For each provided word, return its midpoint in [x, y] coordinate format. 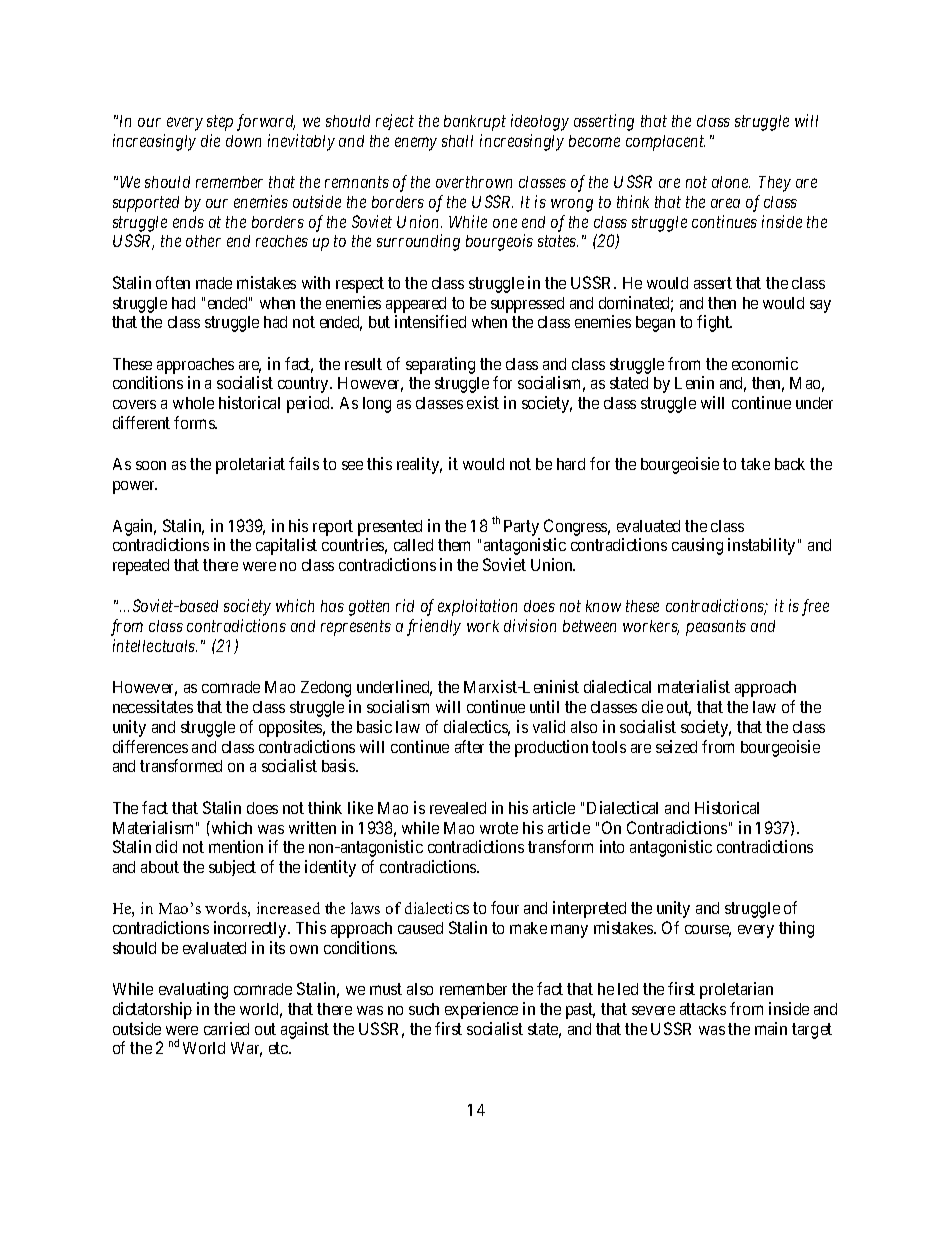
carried [226, 1028]
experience [481, 1010]
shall [457, 141]
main [771, 1028]
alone [731, 182]
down [243, 141]
